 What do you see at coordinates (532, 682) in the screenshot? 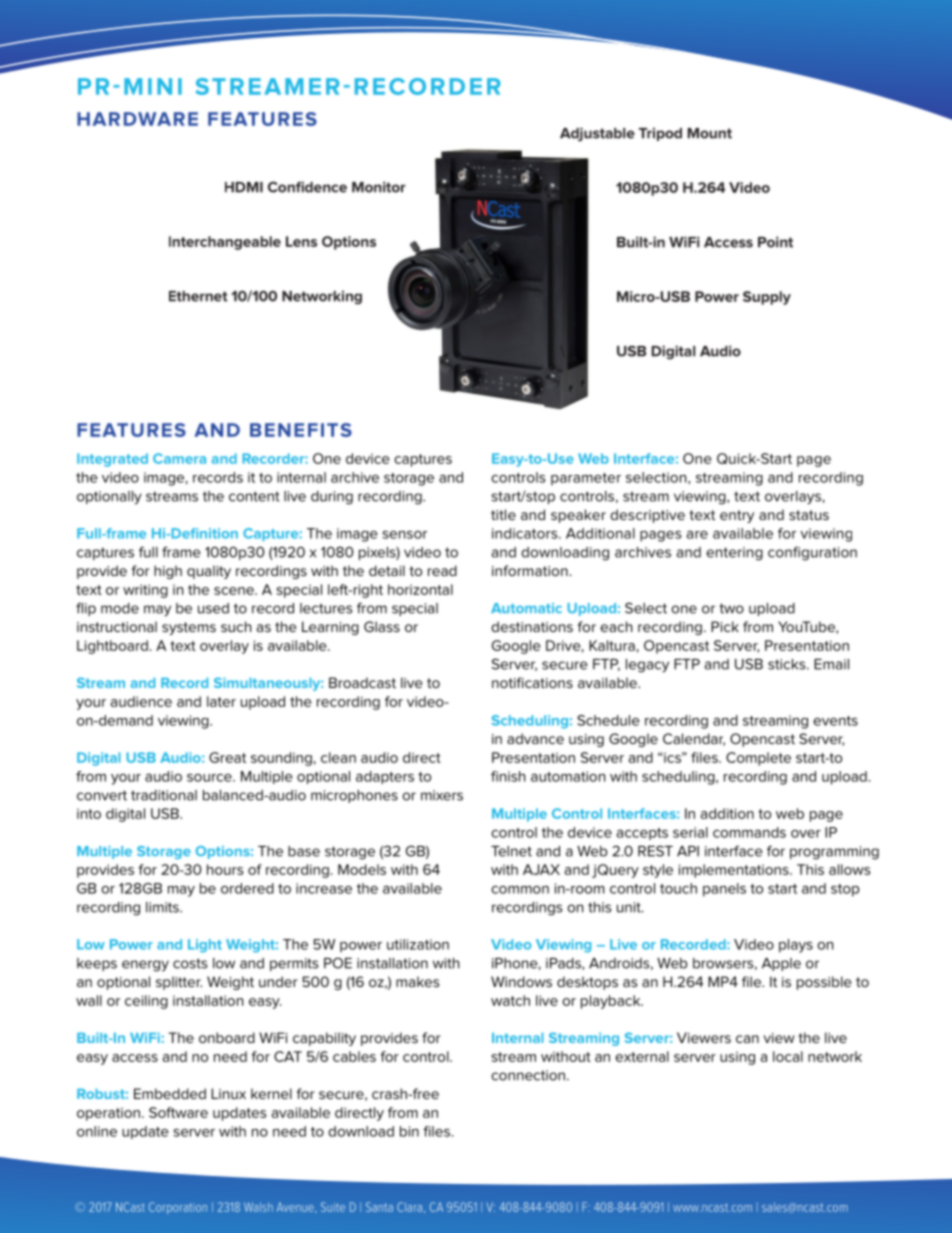
I see `notifications` at bounding box center [532, 682].
